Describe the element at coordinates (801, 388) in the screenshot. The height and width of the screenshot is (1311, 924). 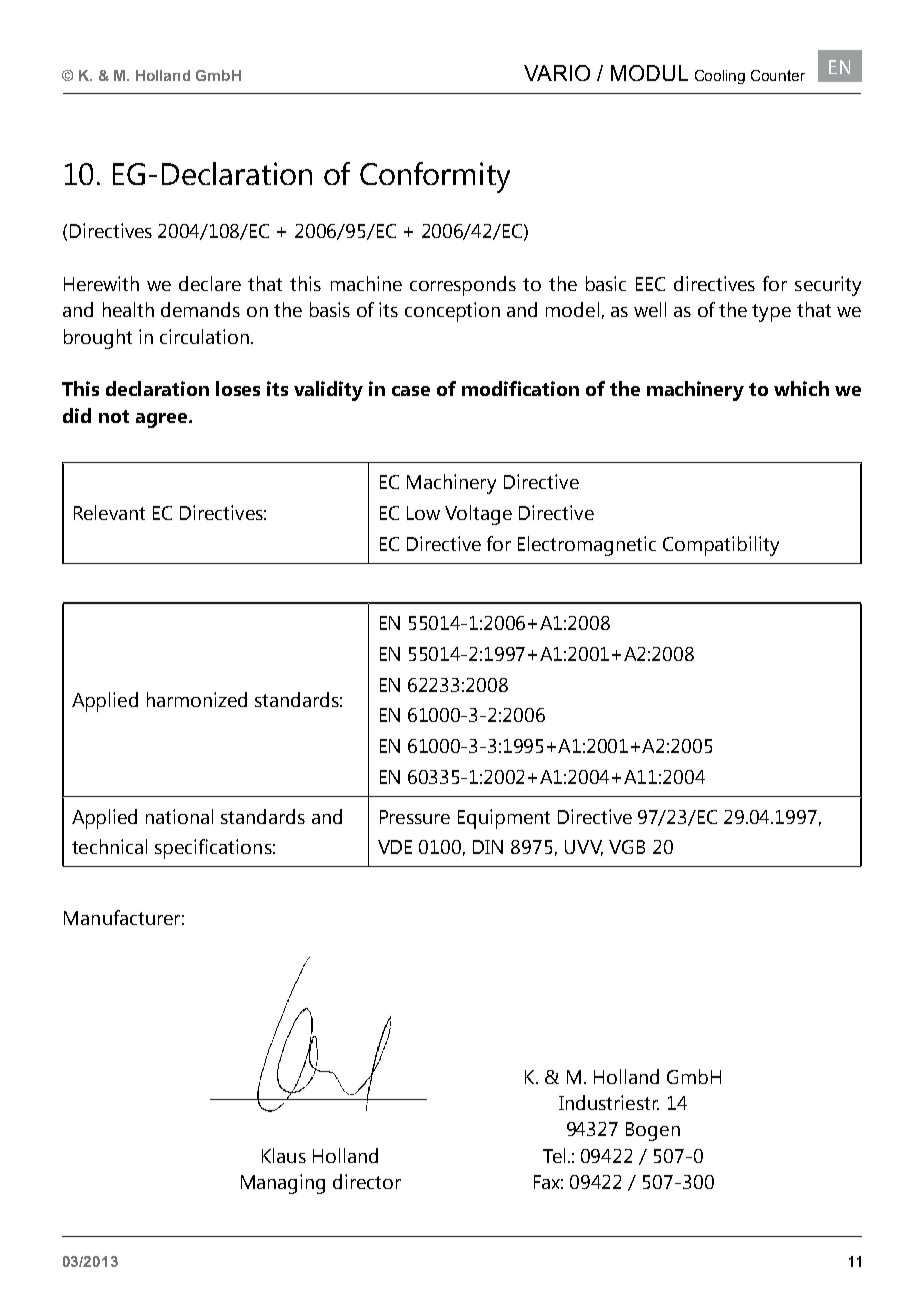
I see `which` at that location.
